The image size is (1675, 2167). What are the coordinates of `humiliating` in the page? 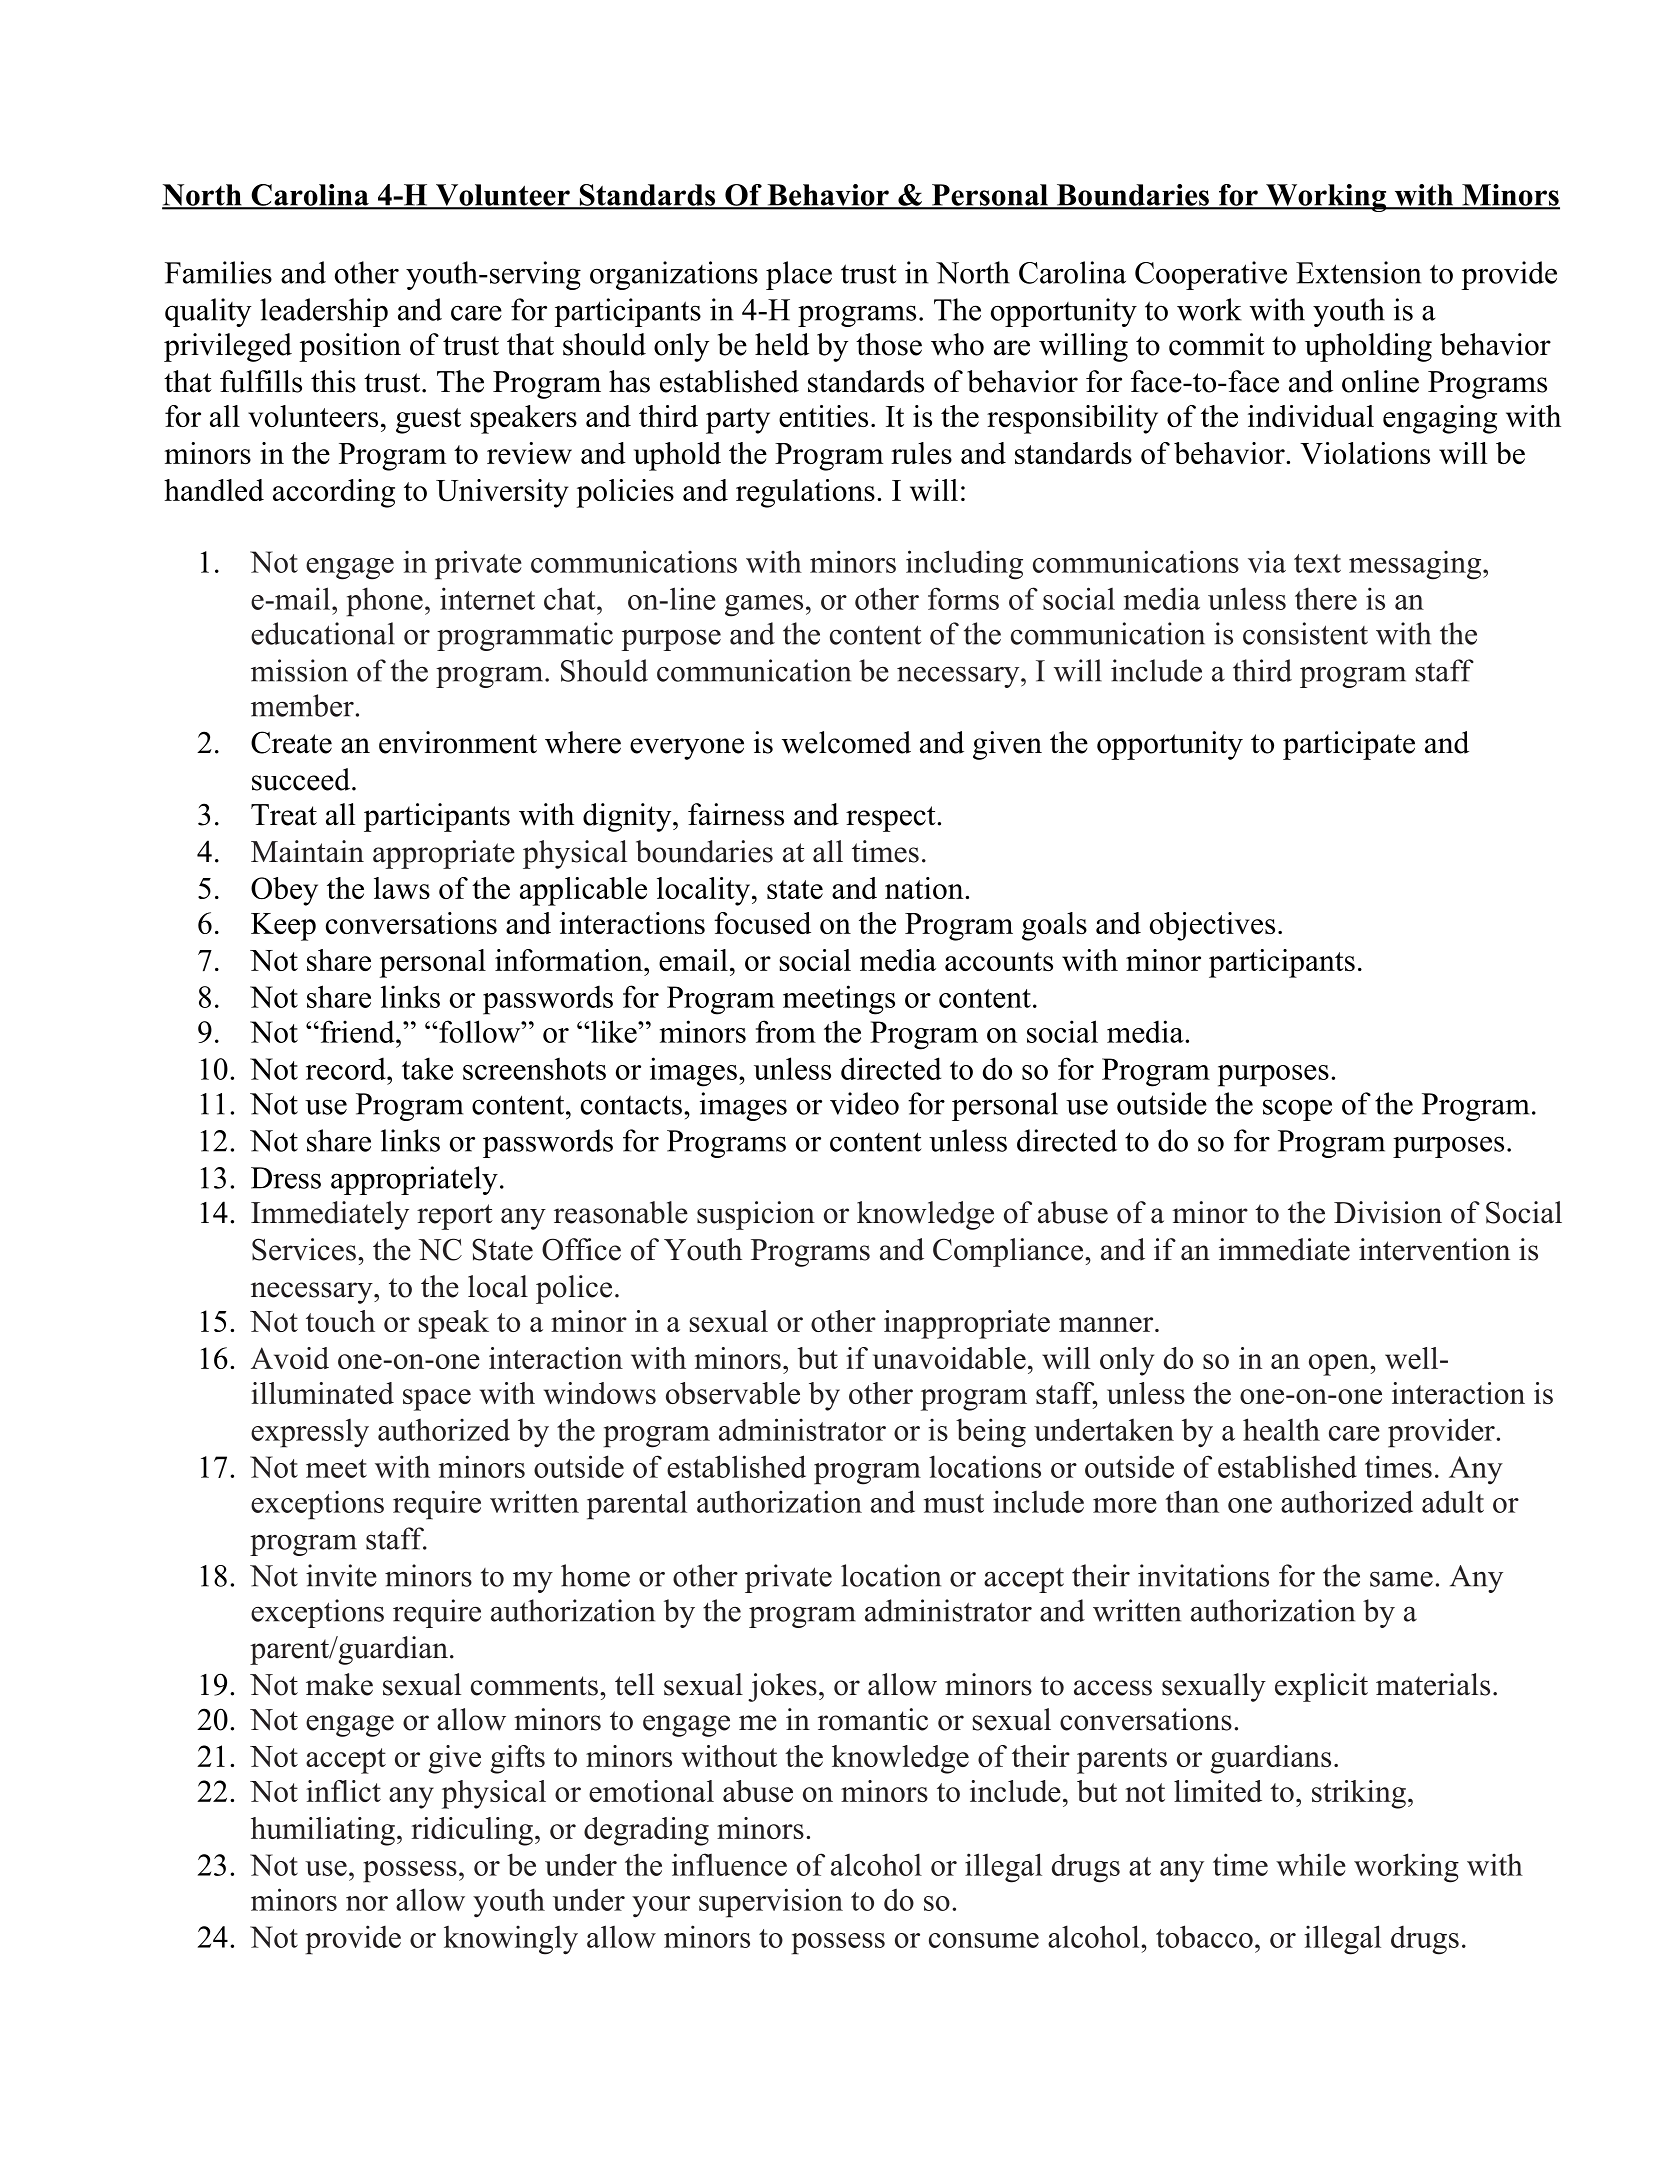 It's located at (323, 1831).
